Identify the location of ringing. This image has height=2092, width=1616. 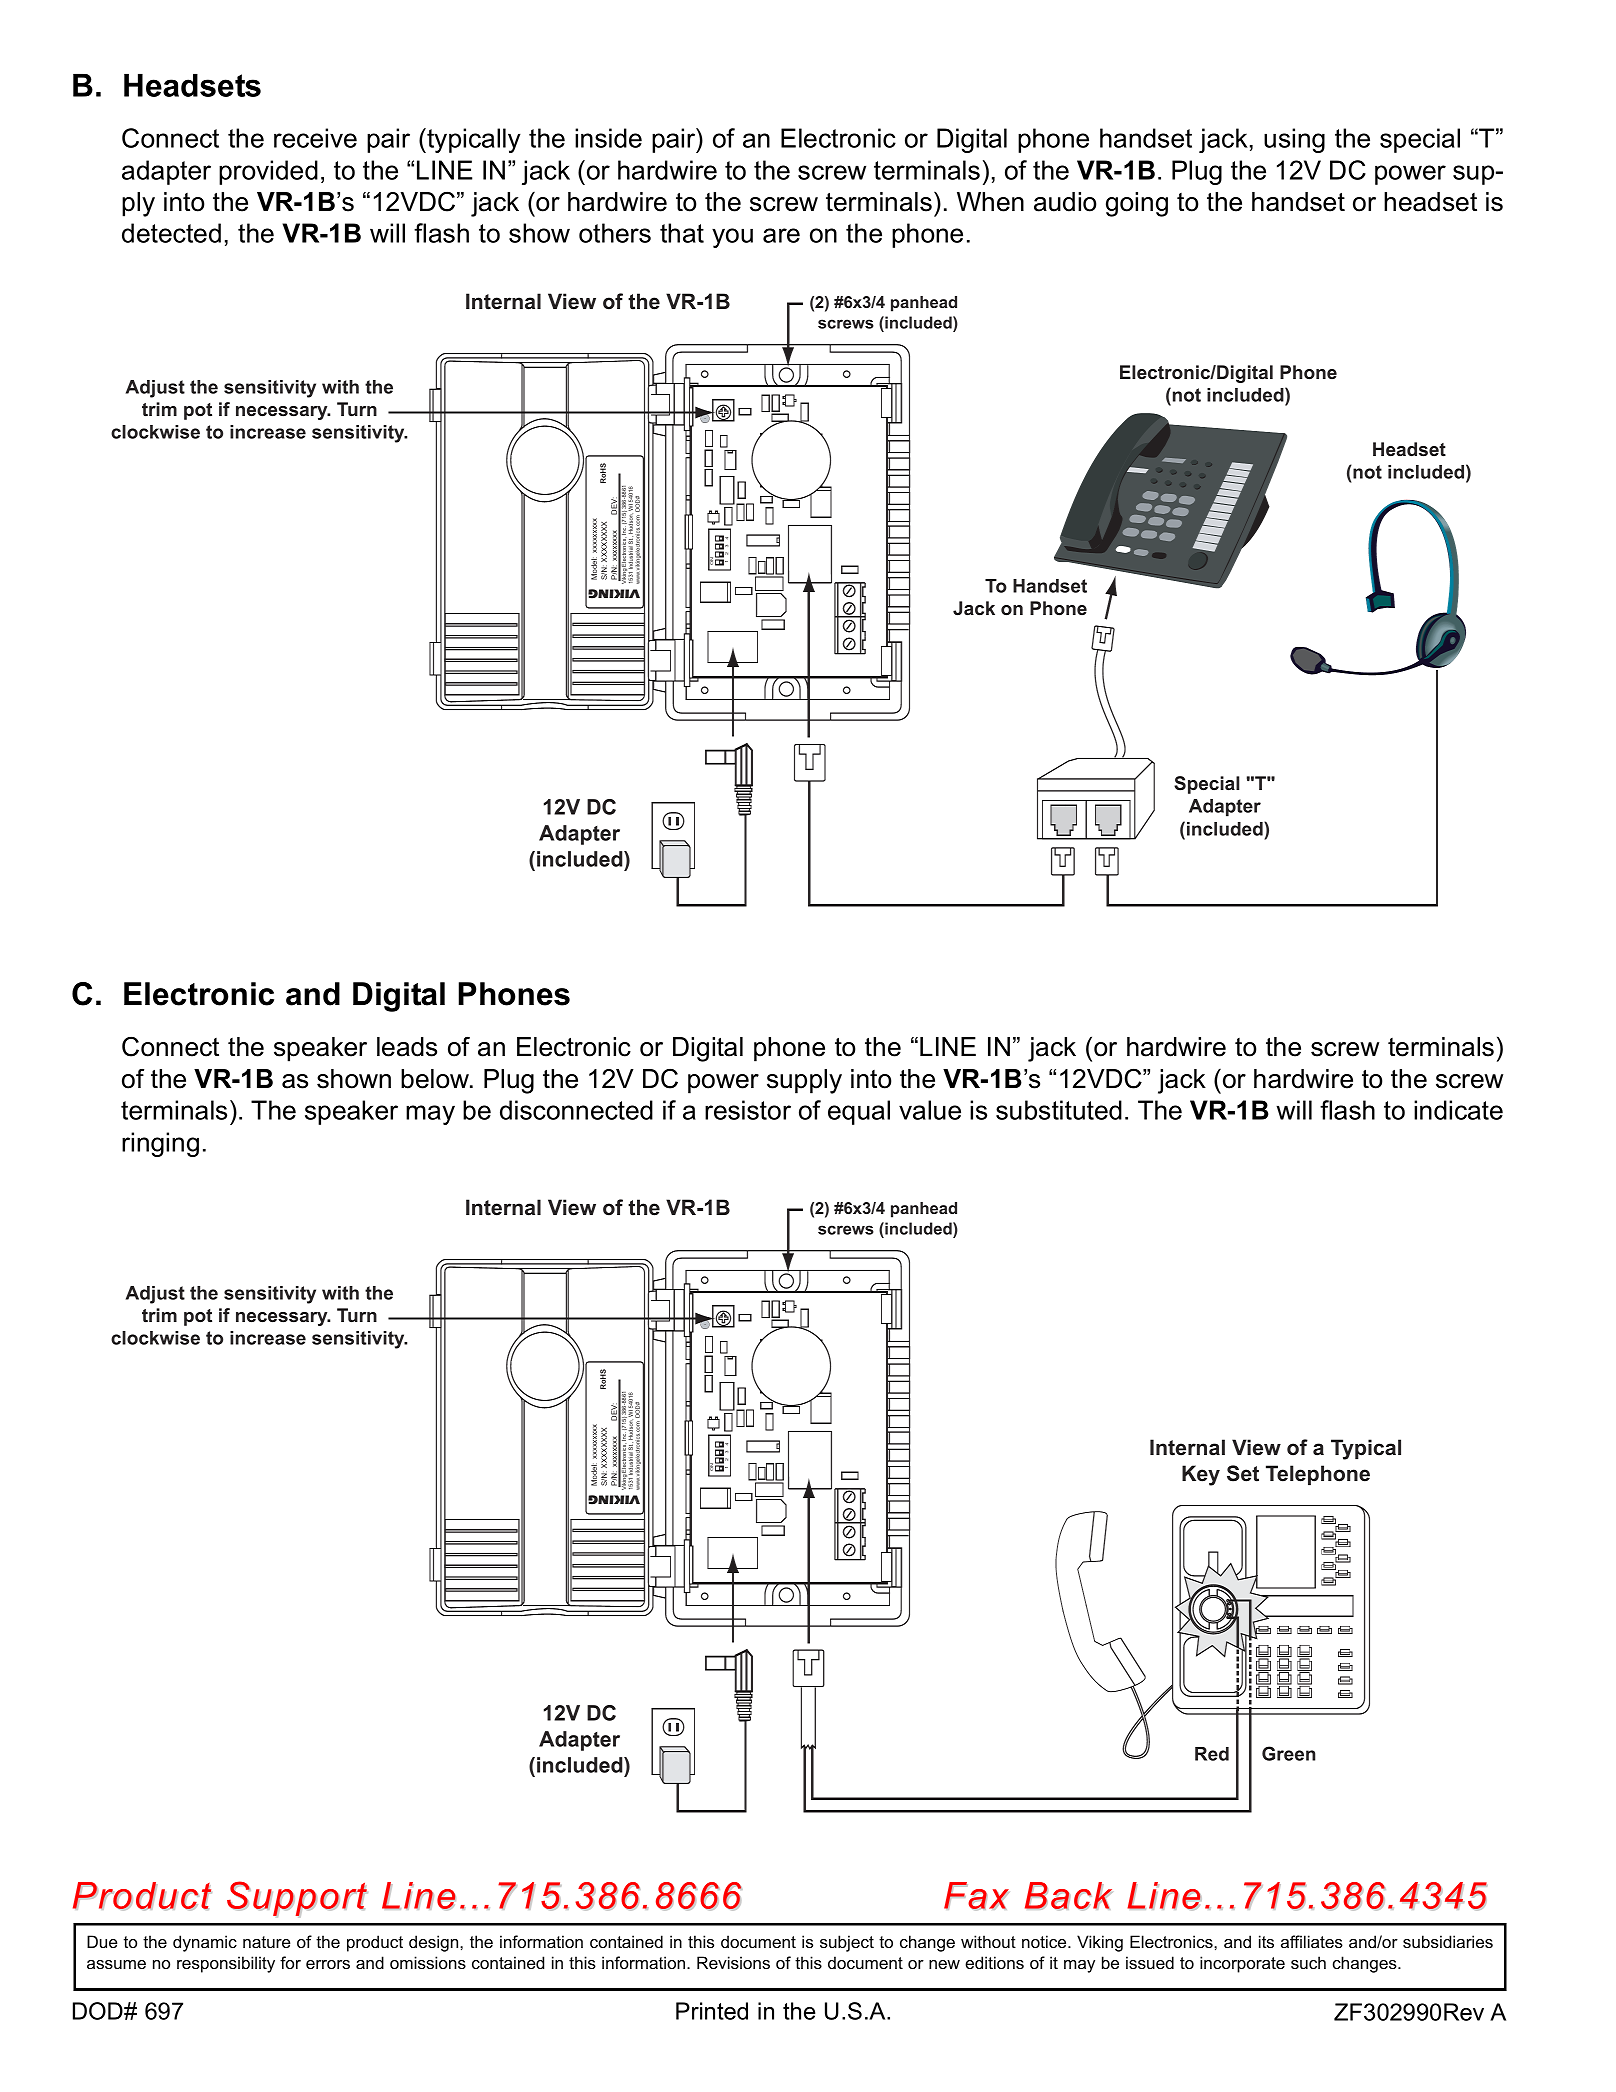
(160, 1144).
